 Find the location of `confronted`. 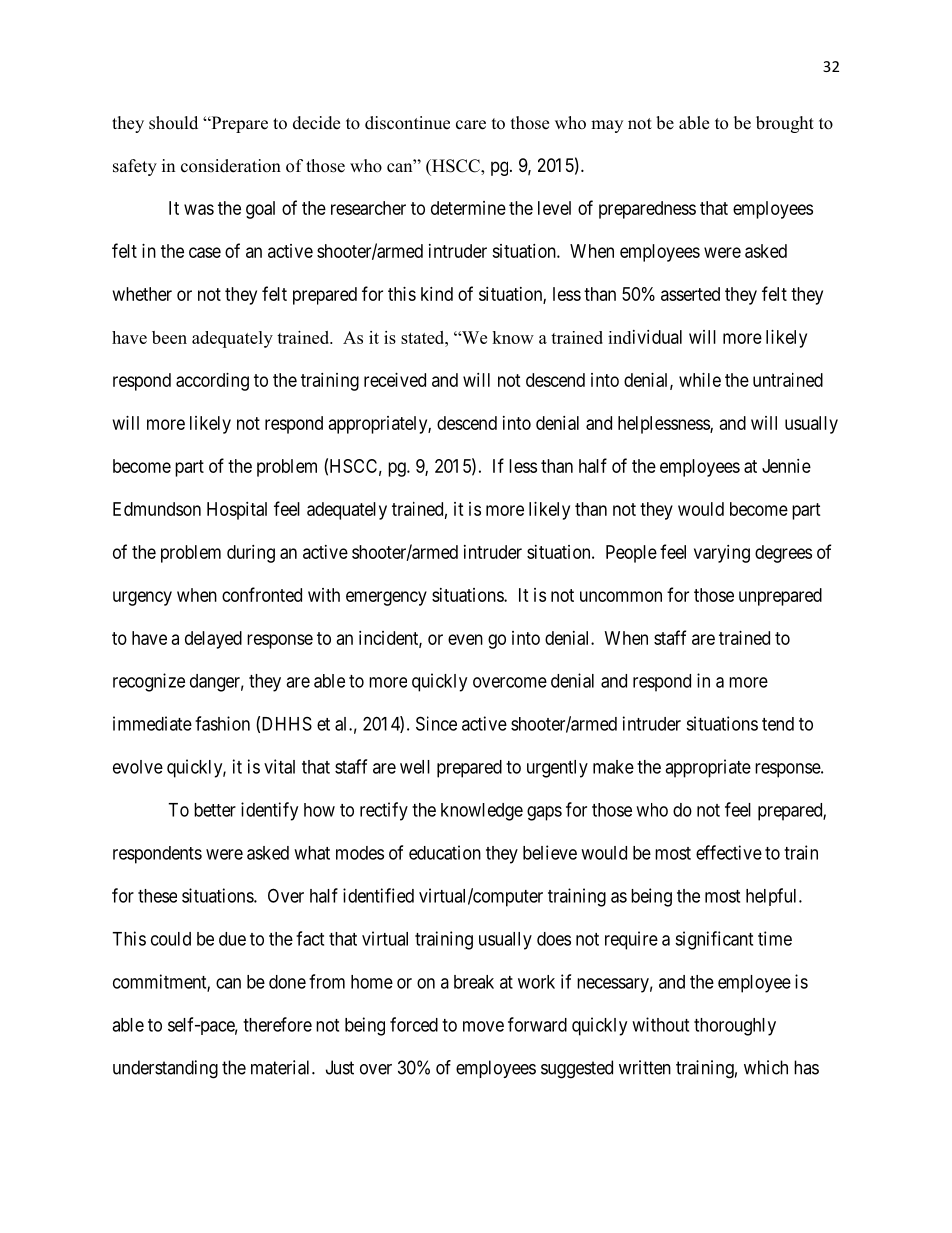

confronted is located at coordinates (262, 594).
